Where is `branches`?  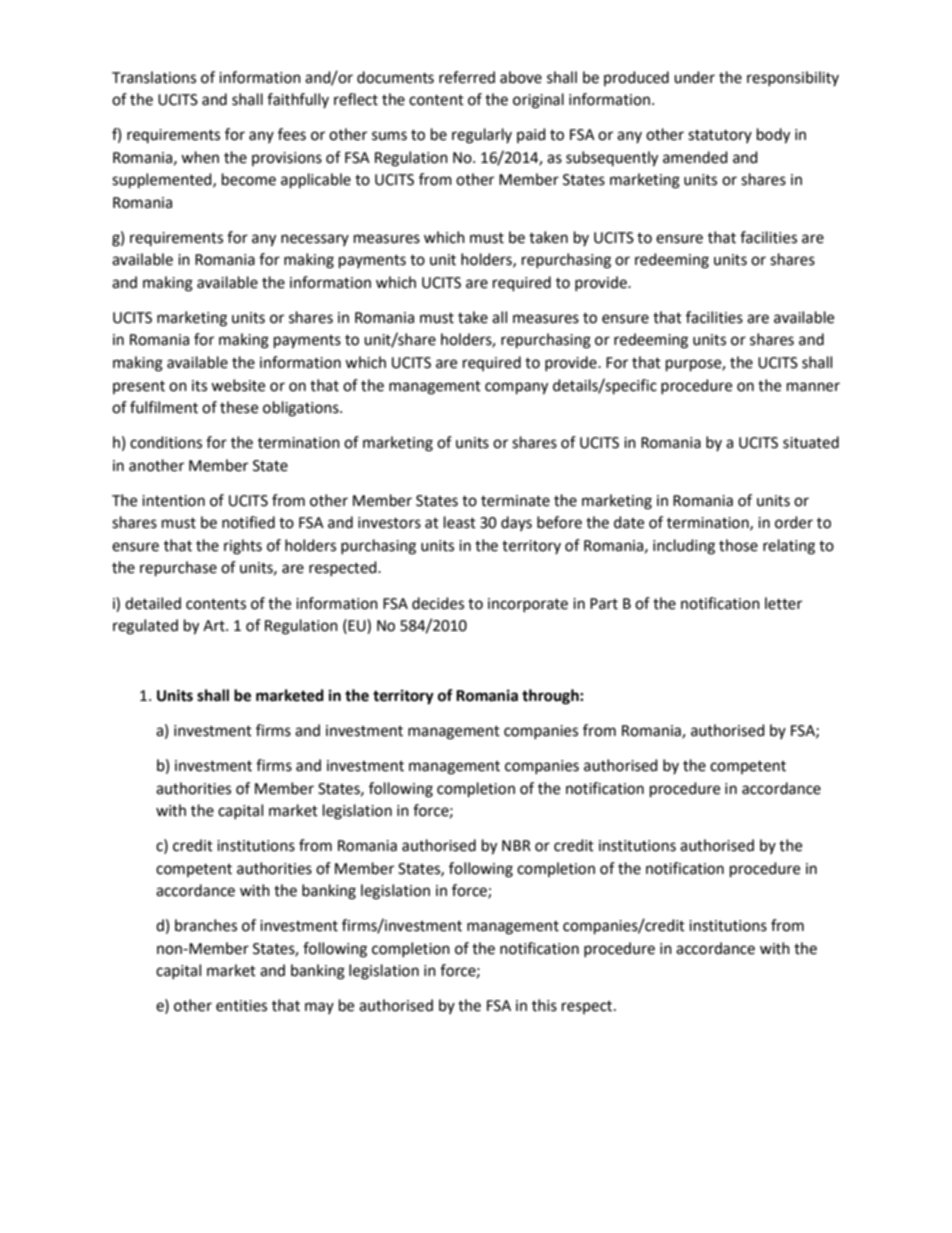 branches is located at coordinates (206, 925).
